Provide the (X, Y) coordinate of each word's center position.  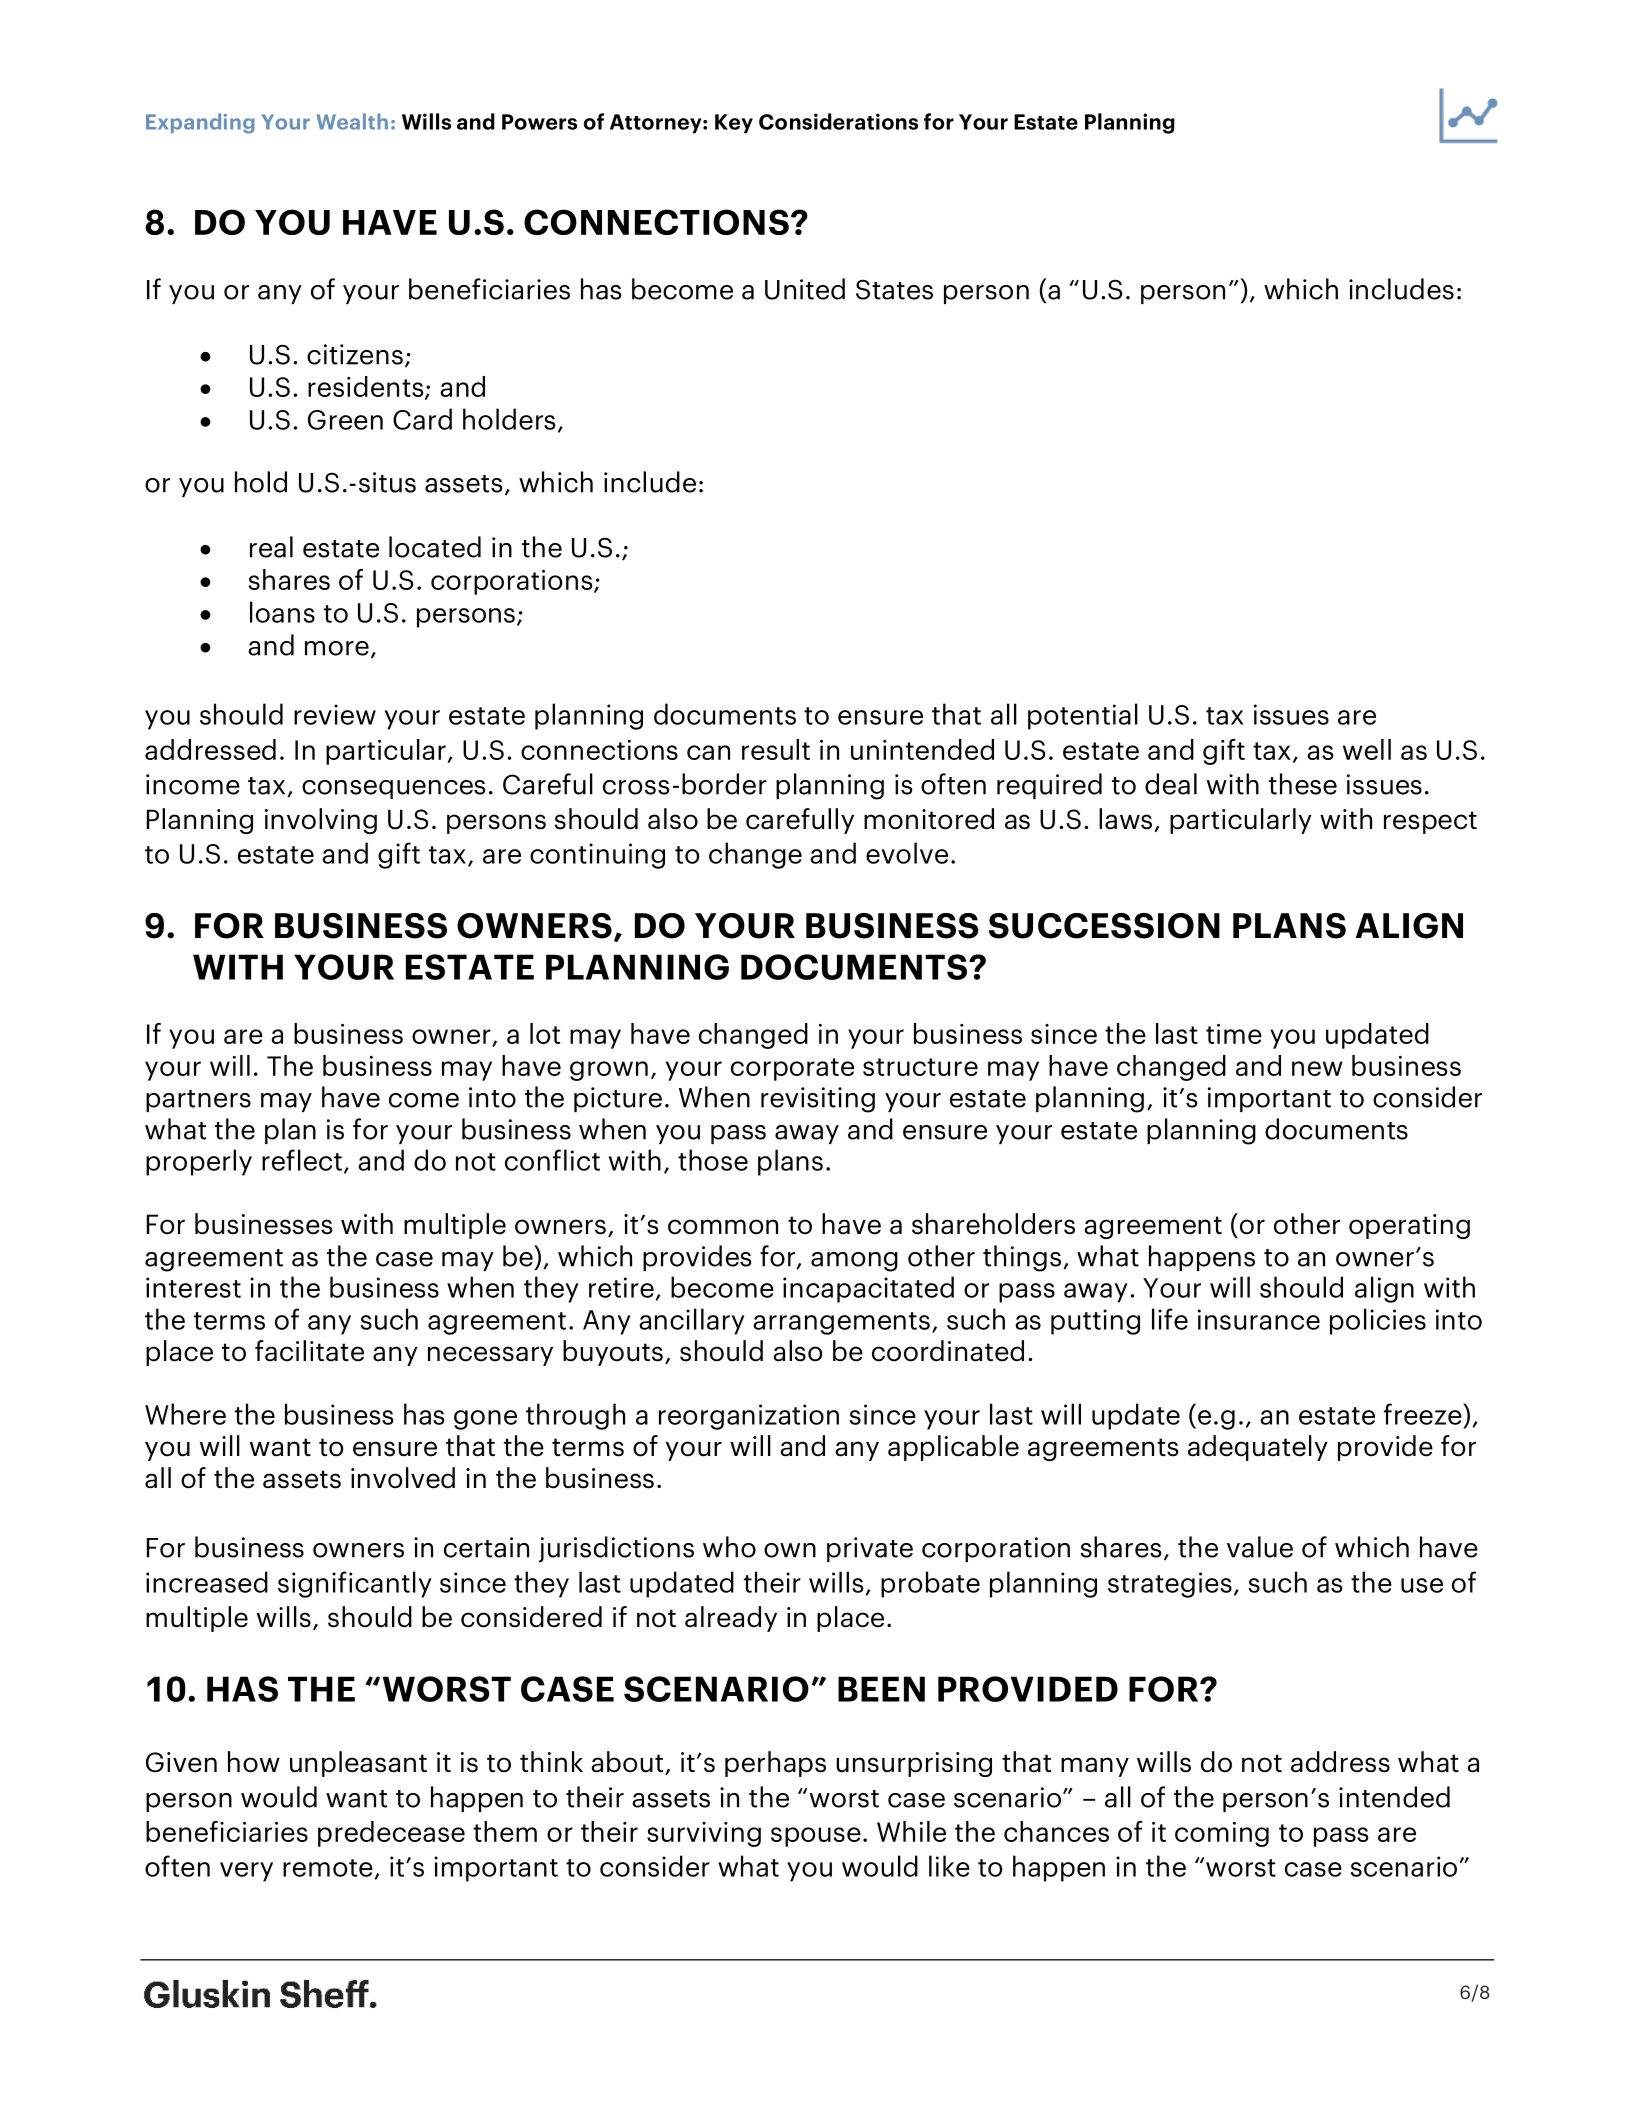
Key (734, 124)
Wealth (352, 121)
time (1234, 1034)
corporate (792, 1069)
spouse (816, 1837)
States (894, 289)
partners (198, 1101)
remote (328, 1868)
